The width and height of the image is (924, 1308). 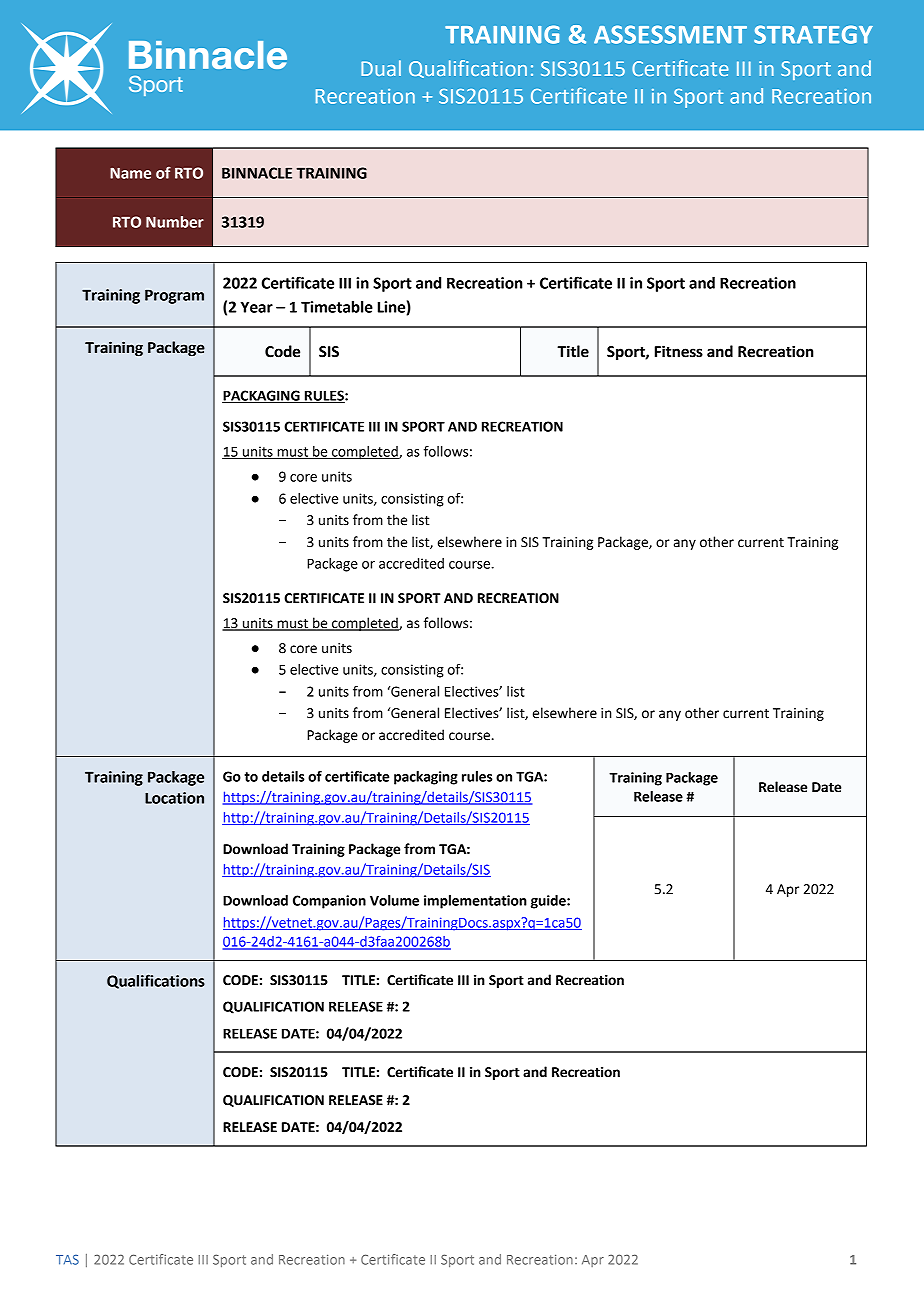 What do you see at coordinates (67, 1260) in the image?
I see `TAS` at bounding box center [67, 1260].
